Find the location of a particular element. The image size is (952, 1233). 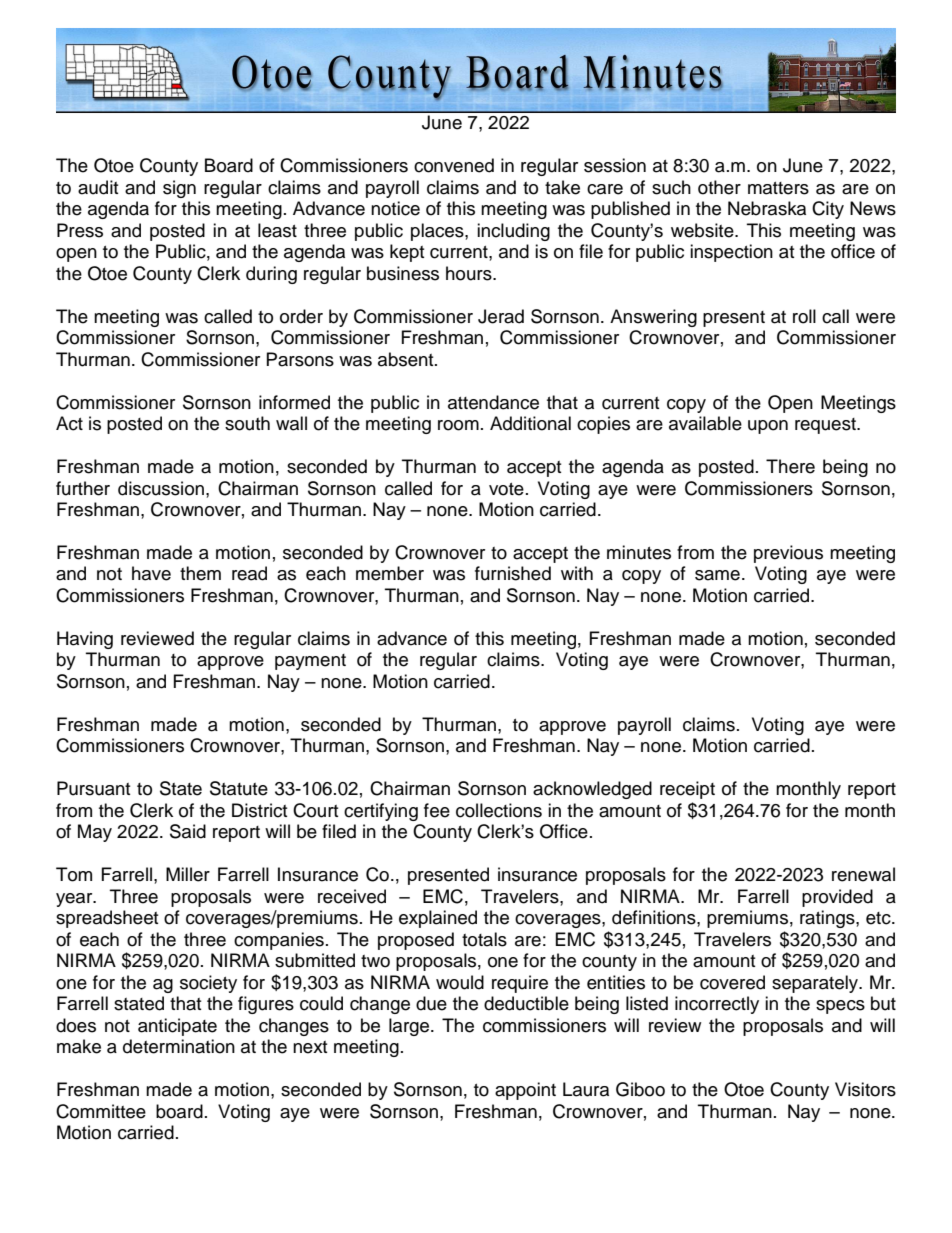

Having is located at coordinates (85, 640).
